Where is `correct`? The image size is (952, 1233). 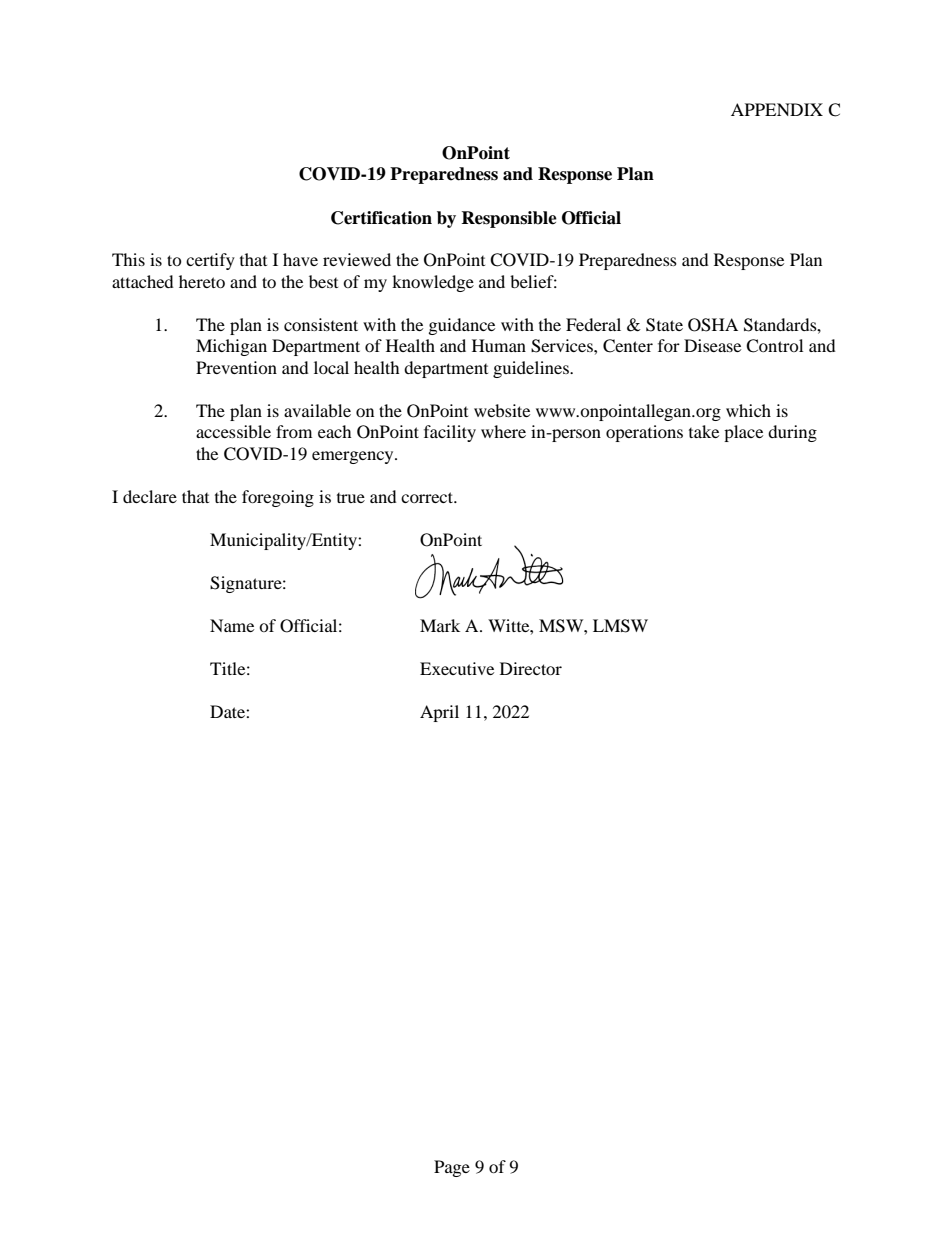
correct is located at coordinates (428, 497).
